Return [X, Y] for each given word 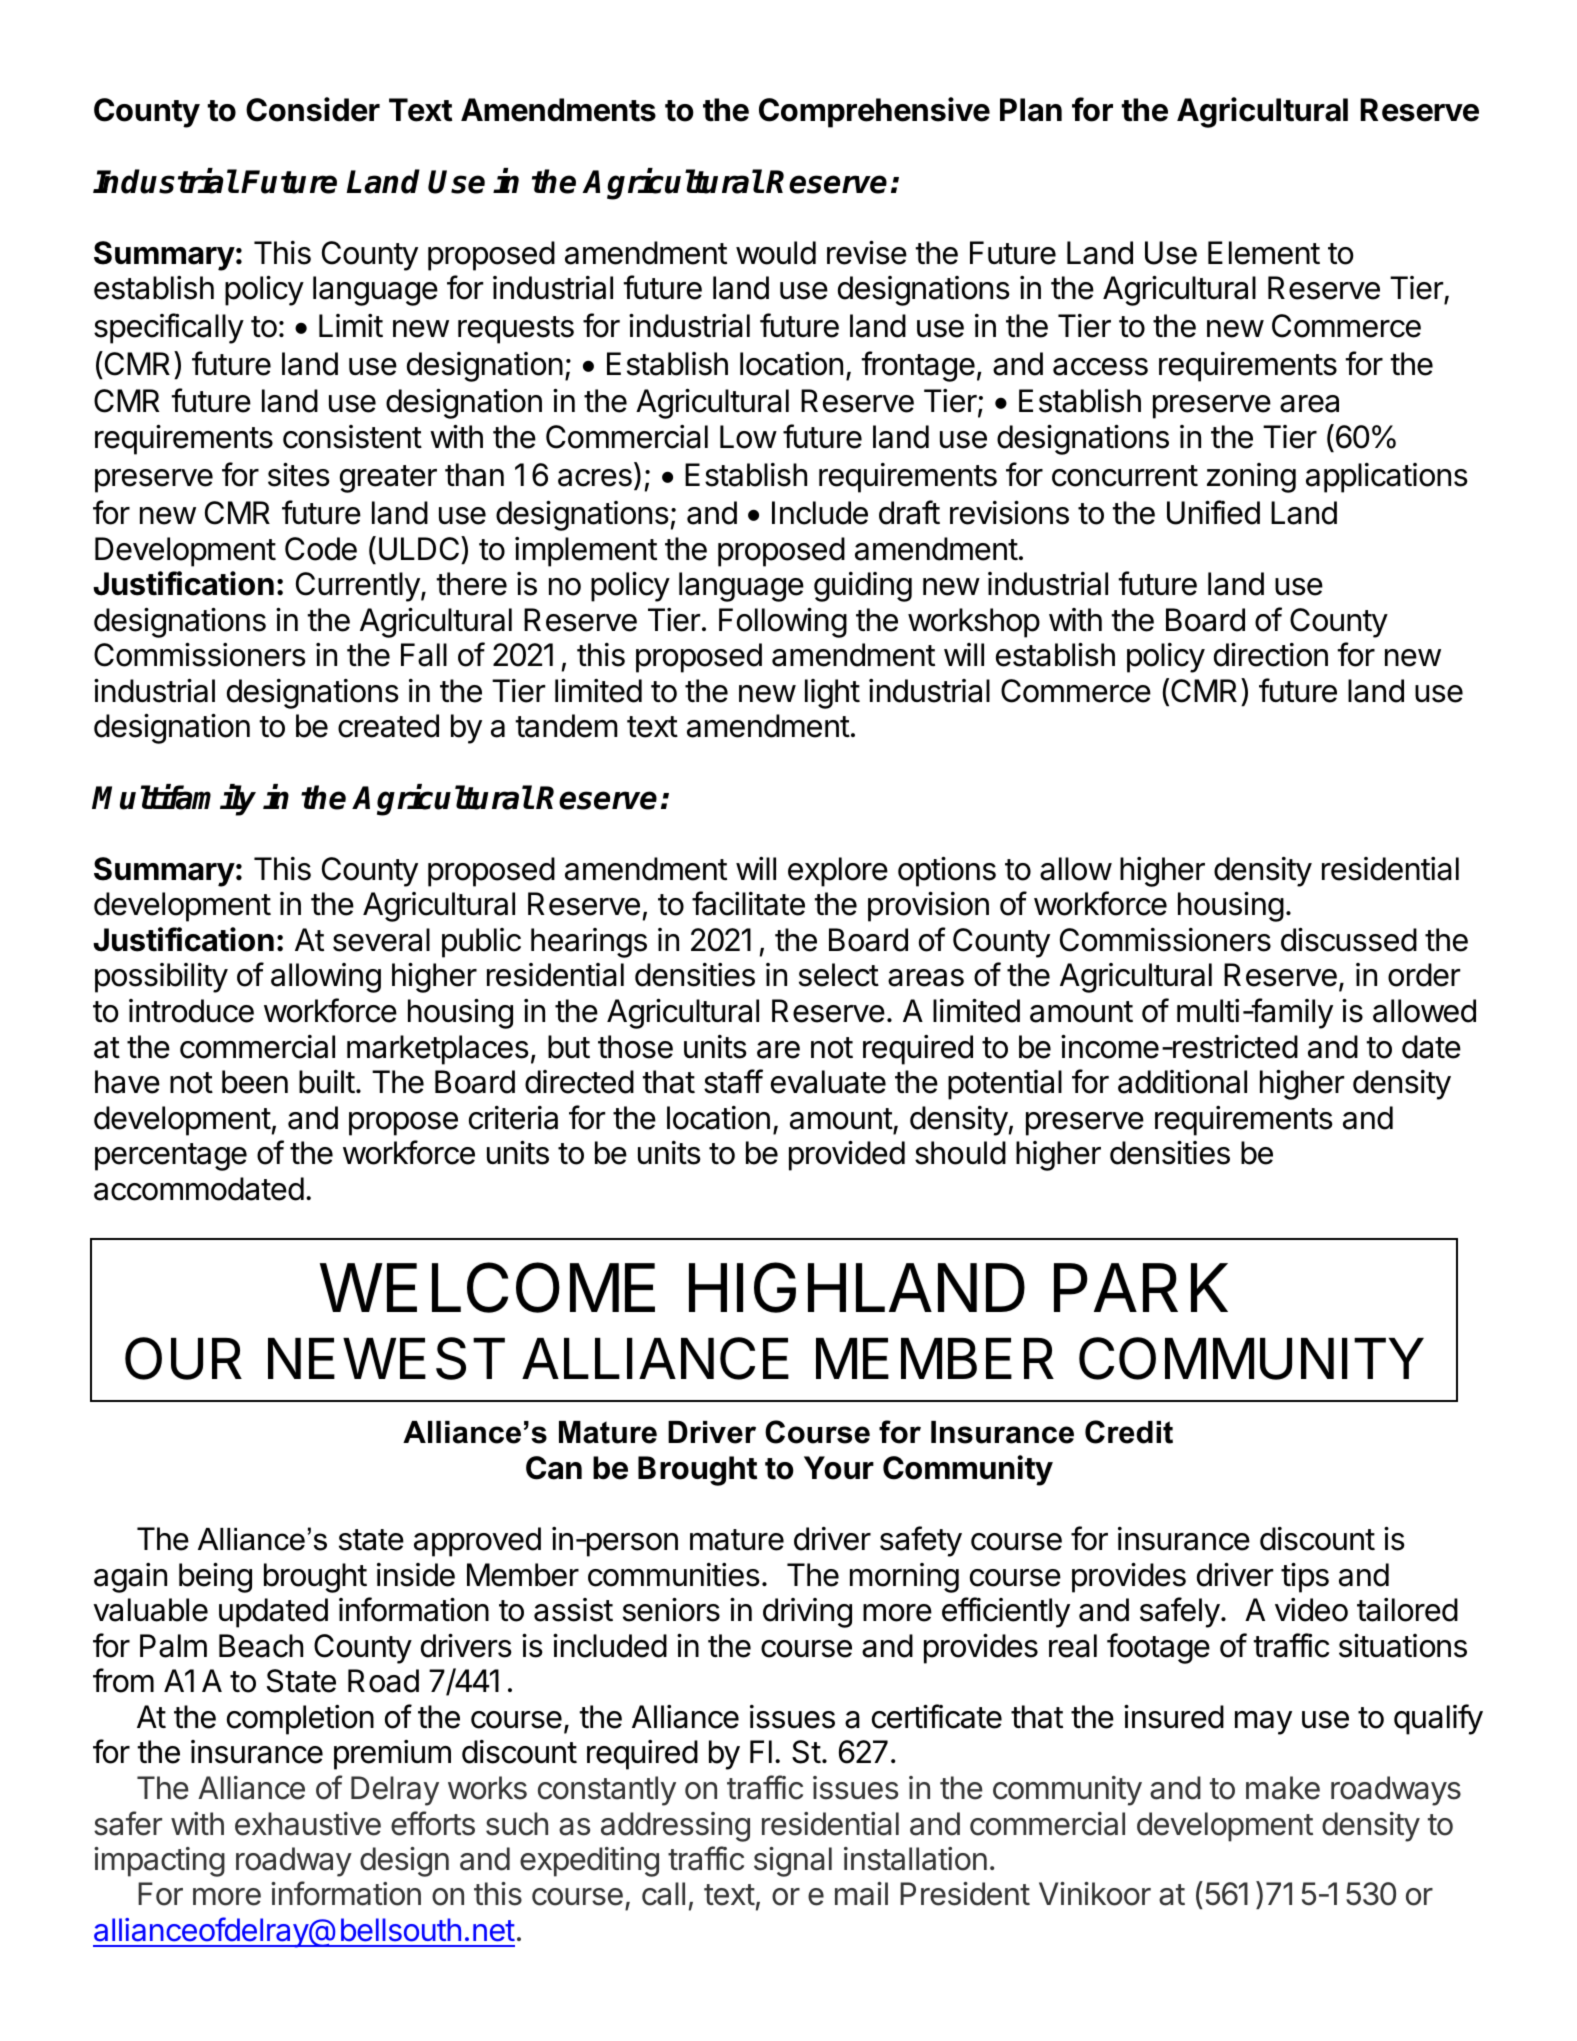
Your [839, 1468]
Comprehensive [874, 112]
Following [783, 623]
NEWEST [386, 1358]
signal [793, 1862]
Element [1264, 253]
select [839, 975]
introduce [191, 1011]
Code [321, 549]
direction [1271, 655]
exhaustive [308, 1824]
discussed [1349, 940]
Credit [1129, 1432]
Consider [313, 109]
